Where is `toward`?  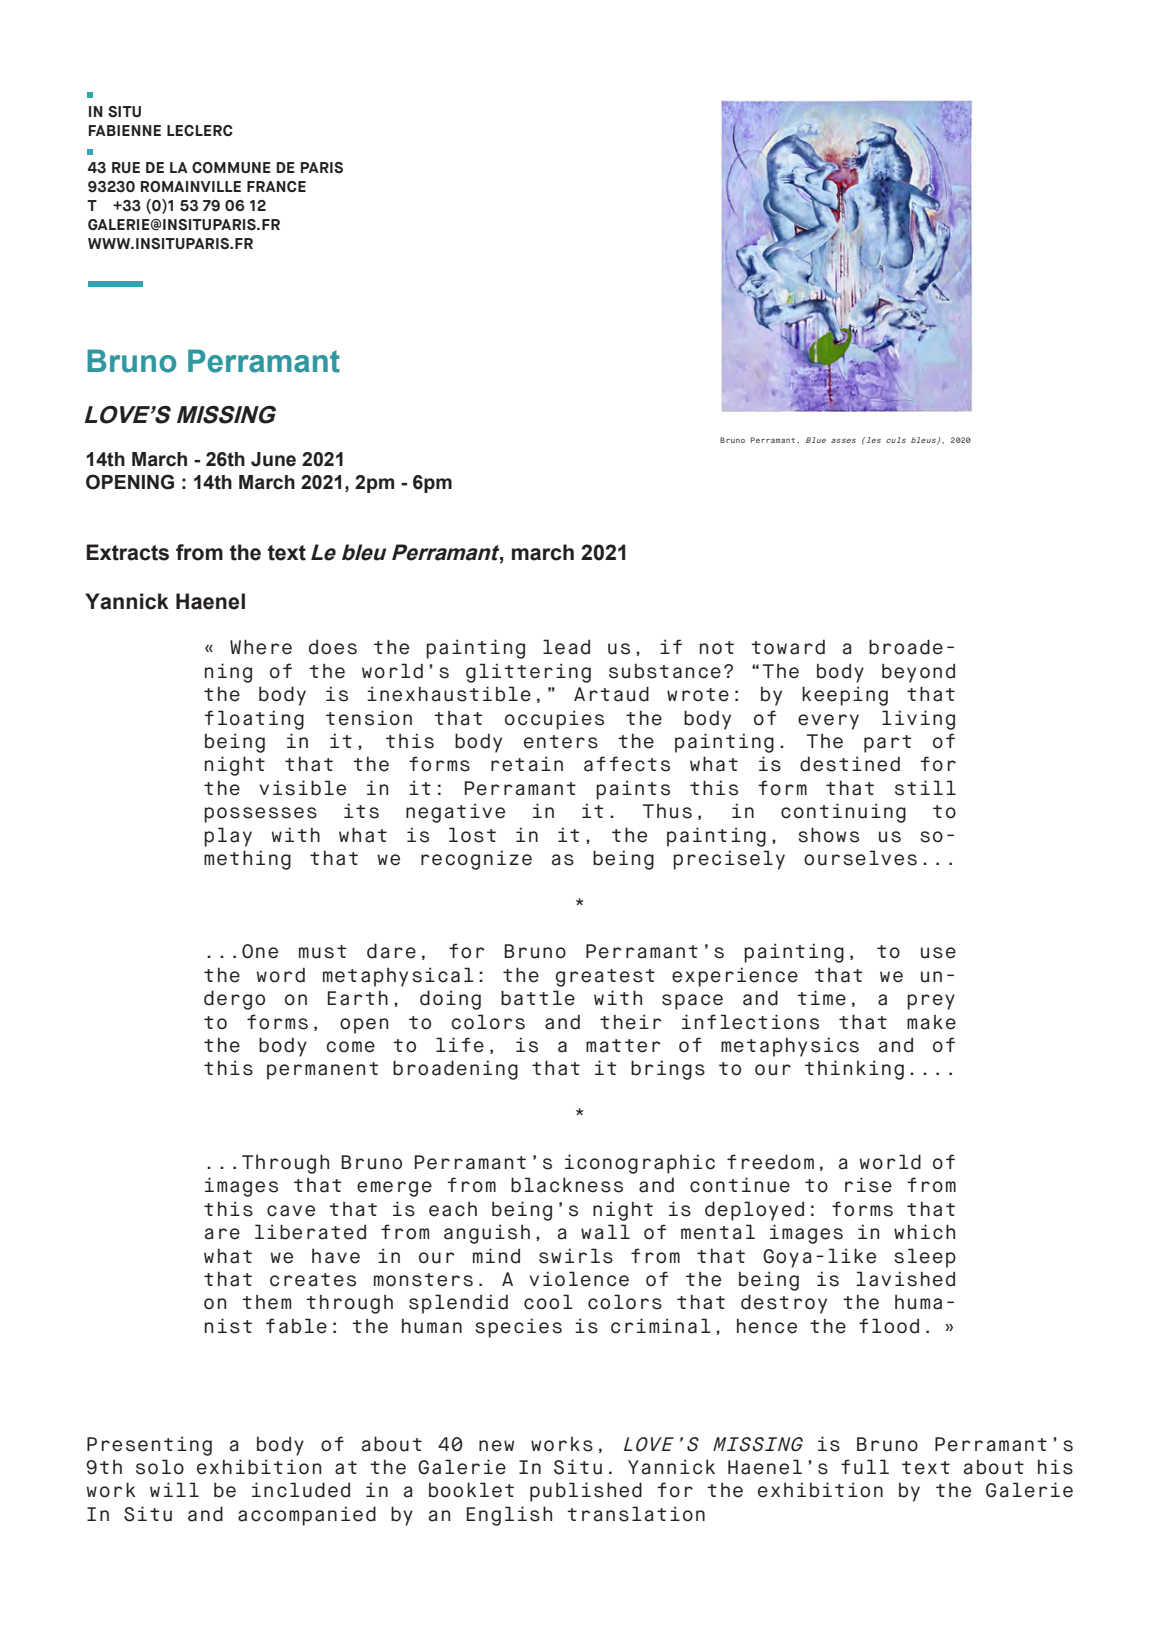 toward is located at coordinates (788, 647).
